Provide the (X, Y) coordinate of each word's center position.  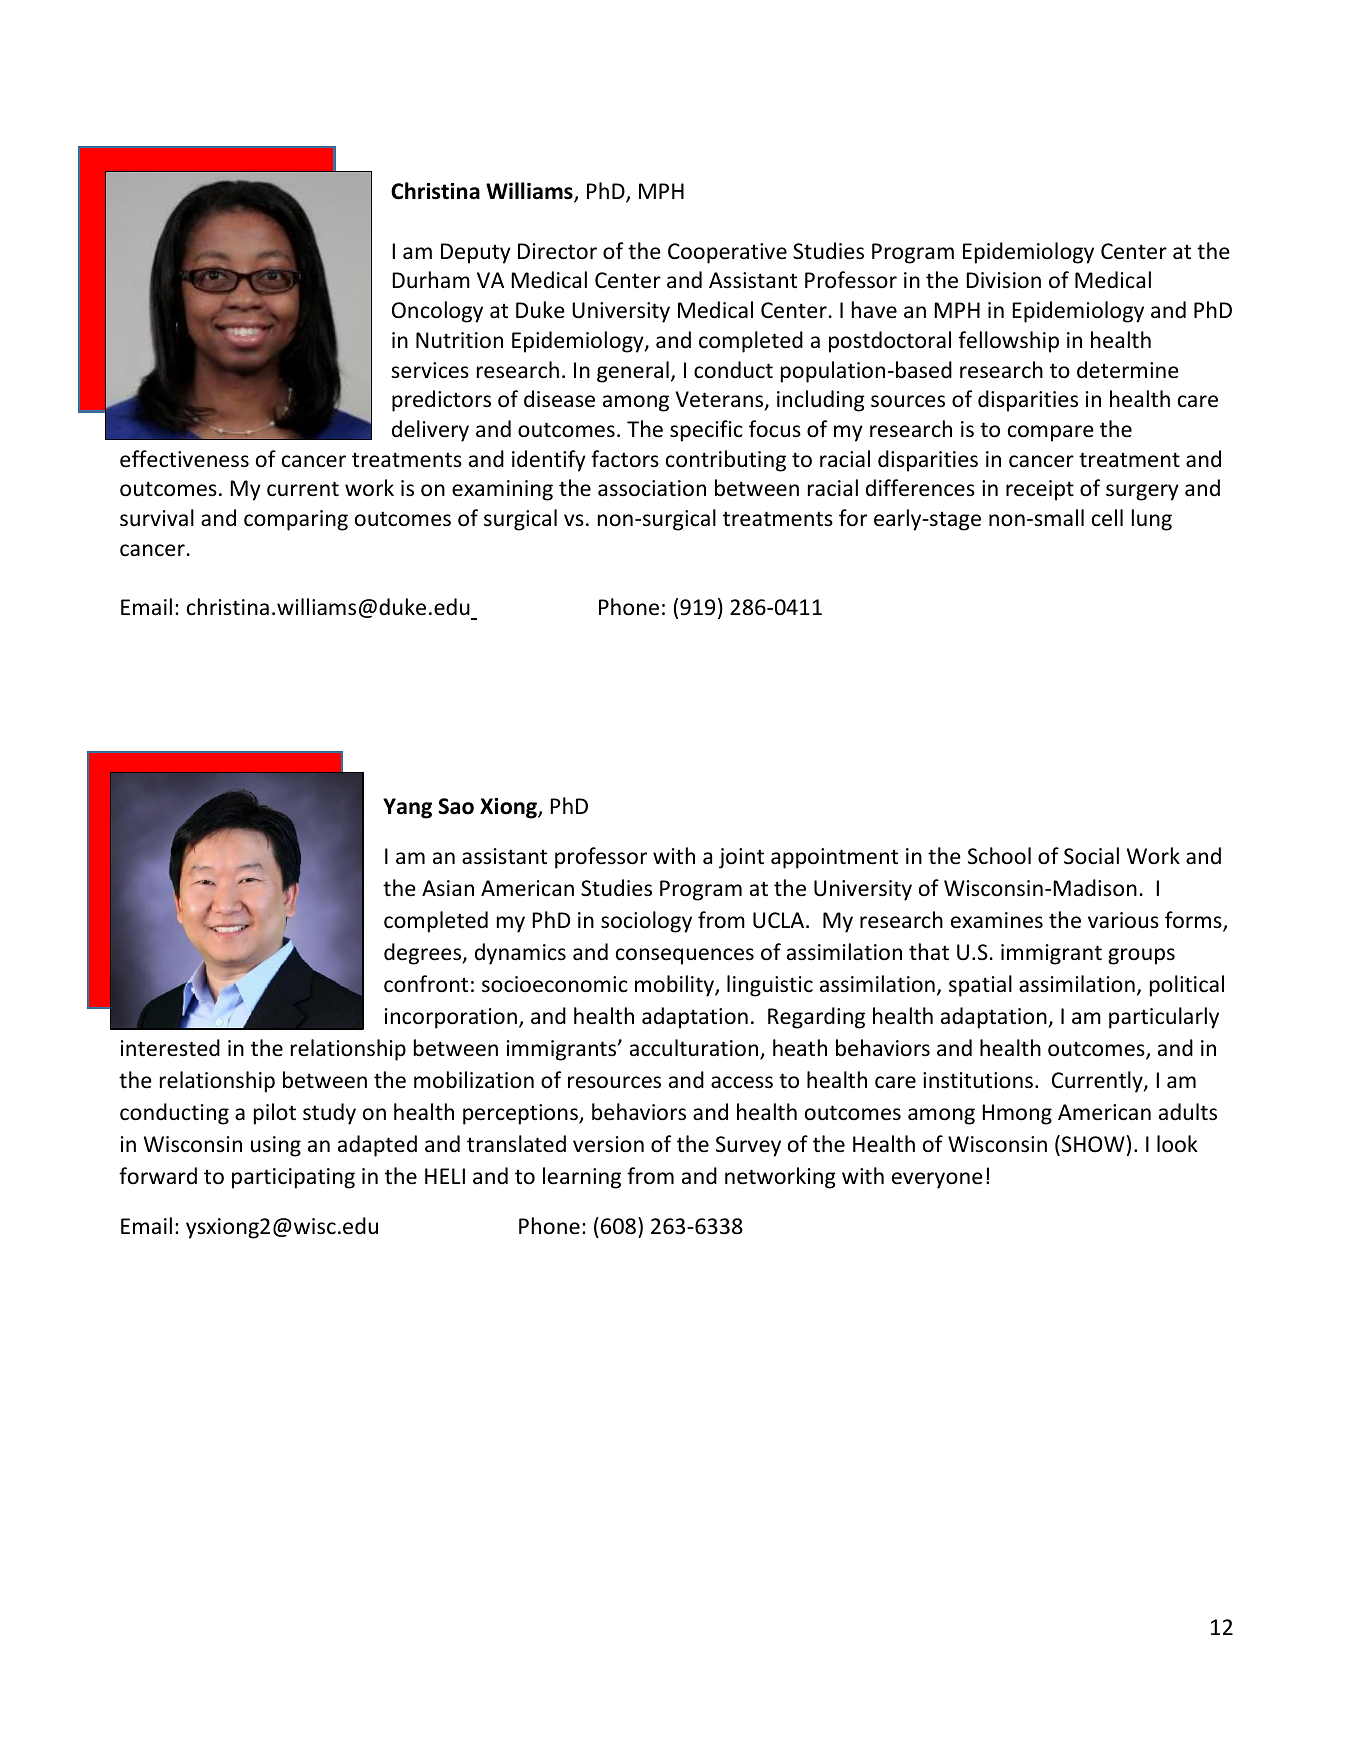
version (608, 1144)
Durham (431, 279)
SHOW (1093, 1144)
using (276, 1146)
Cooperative (727, 253)
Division (1003, 280)
